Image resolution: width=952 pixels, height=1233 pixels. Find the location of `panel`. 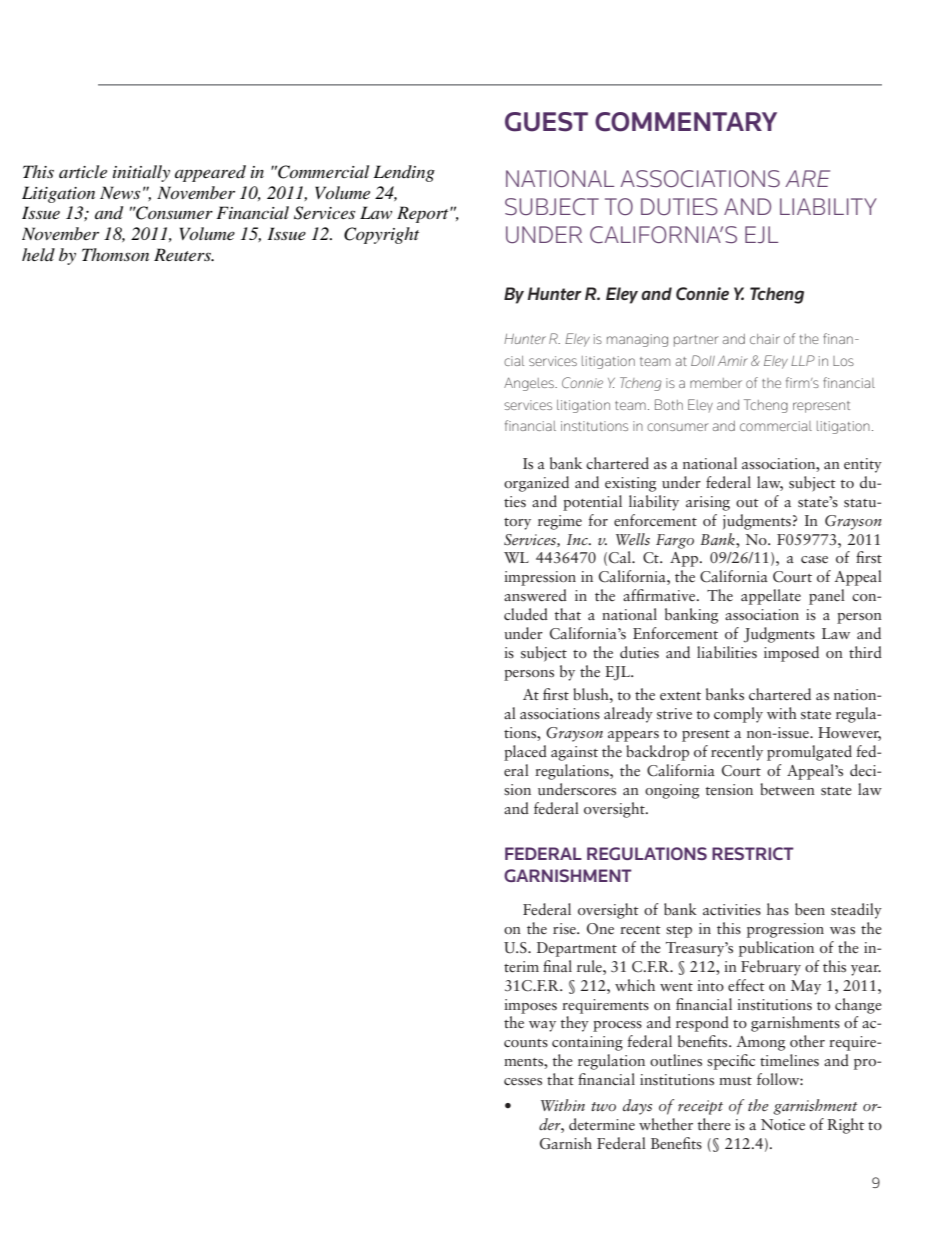

panel is located at coordinates (827, 597).
